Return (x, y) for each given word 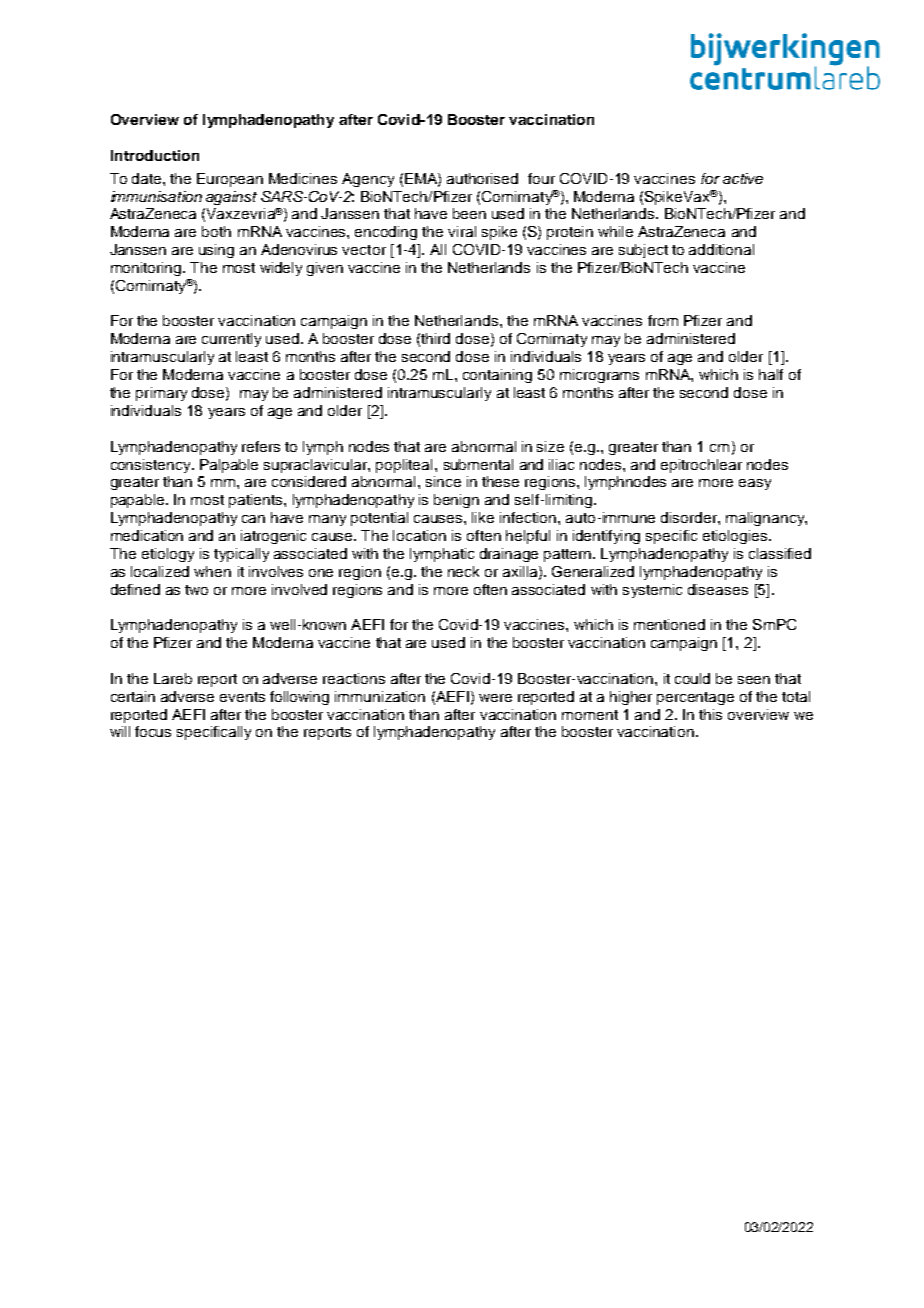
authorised (482, 178)
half (771, 374)
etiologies (736, 537)
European (230, 180)
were (495, 698)
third (435, 338)
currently (231, 340)
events (242, 697)
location (419, 535)
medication (147, 535)
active (743, 178)
